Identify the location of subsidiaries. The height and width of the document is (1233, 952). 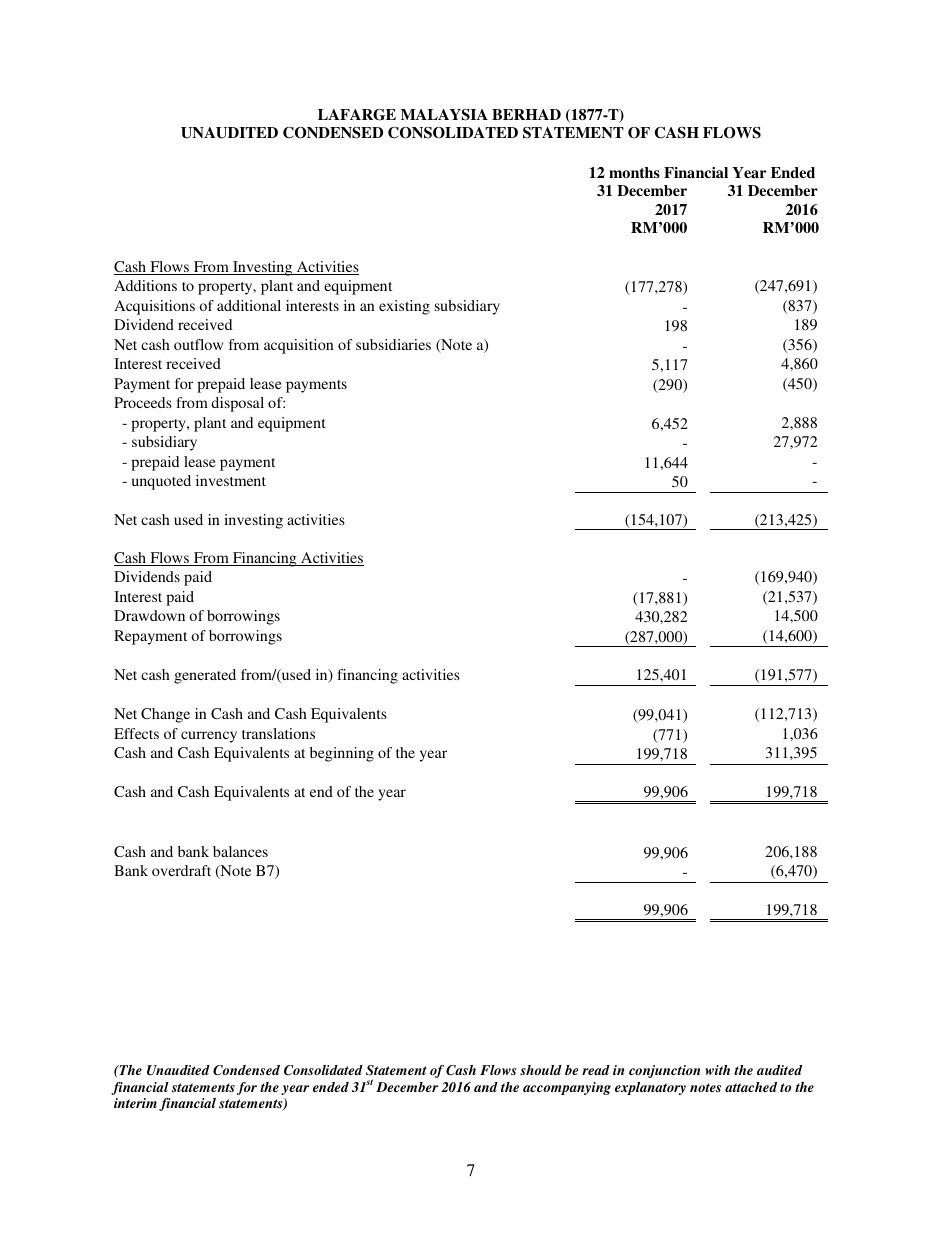
(393, 344).
